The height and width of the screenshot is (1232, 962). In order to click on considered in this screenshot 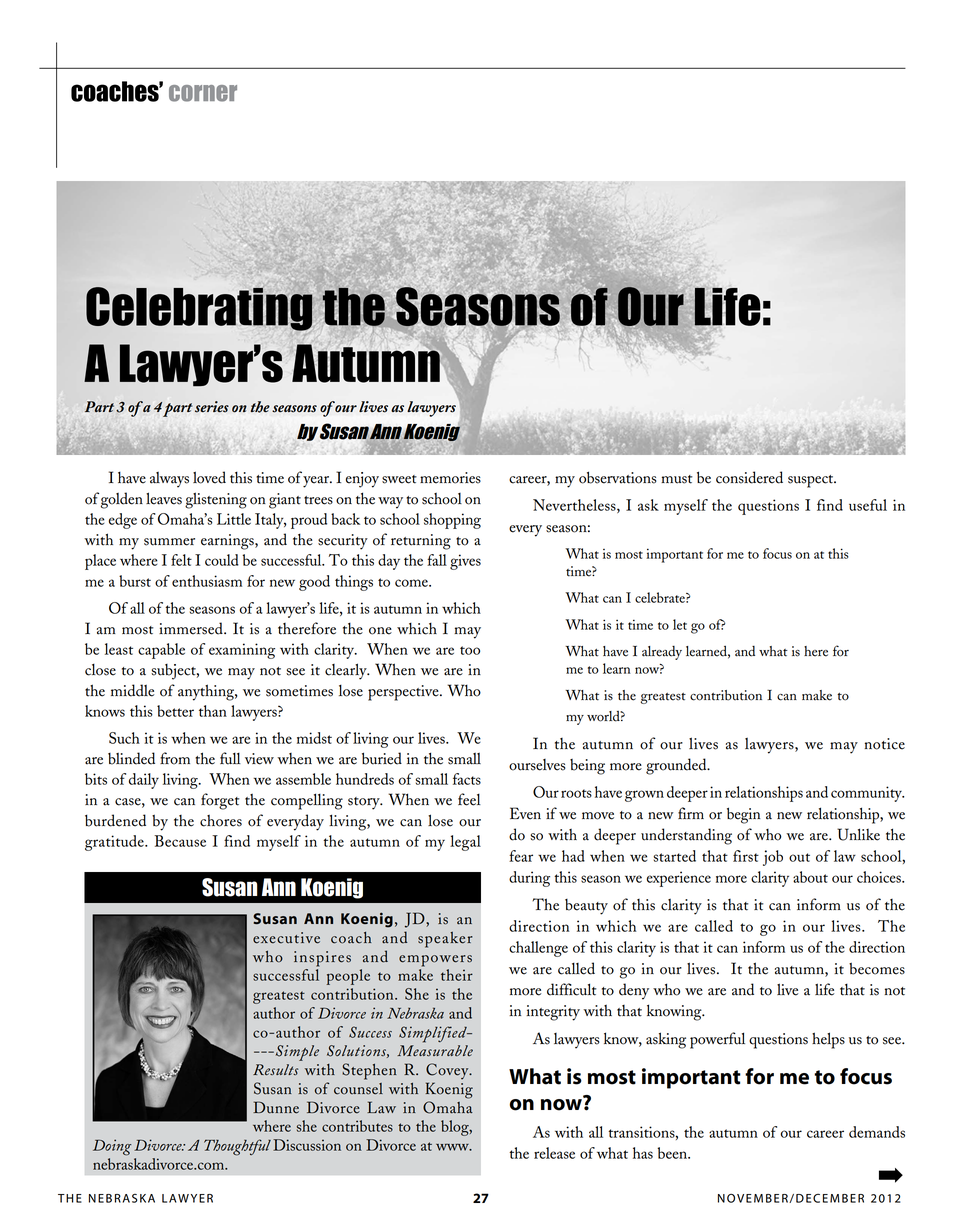, I will do `click(749, 477)`.
